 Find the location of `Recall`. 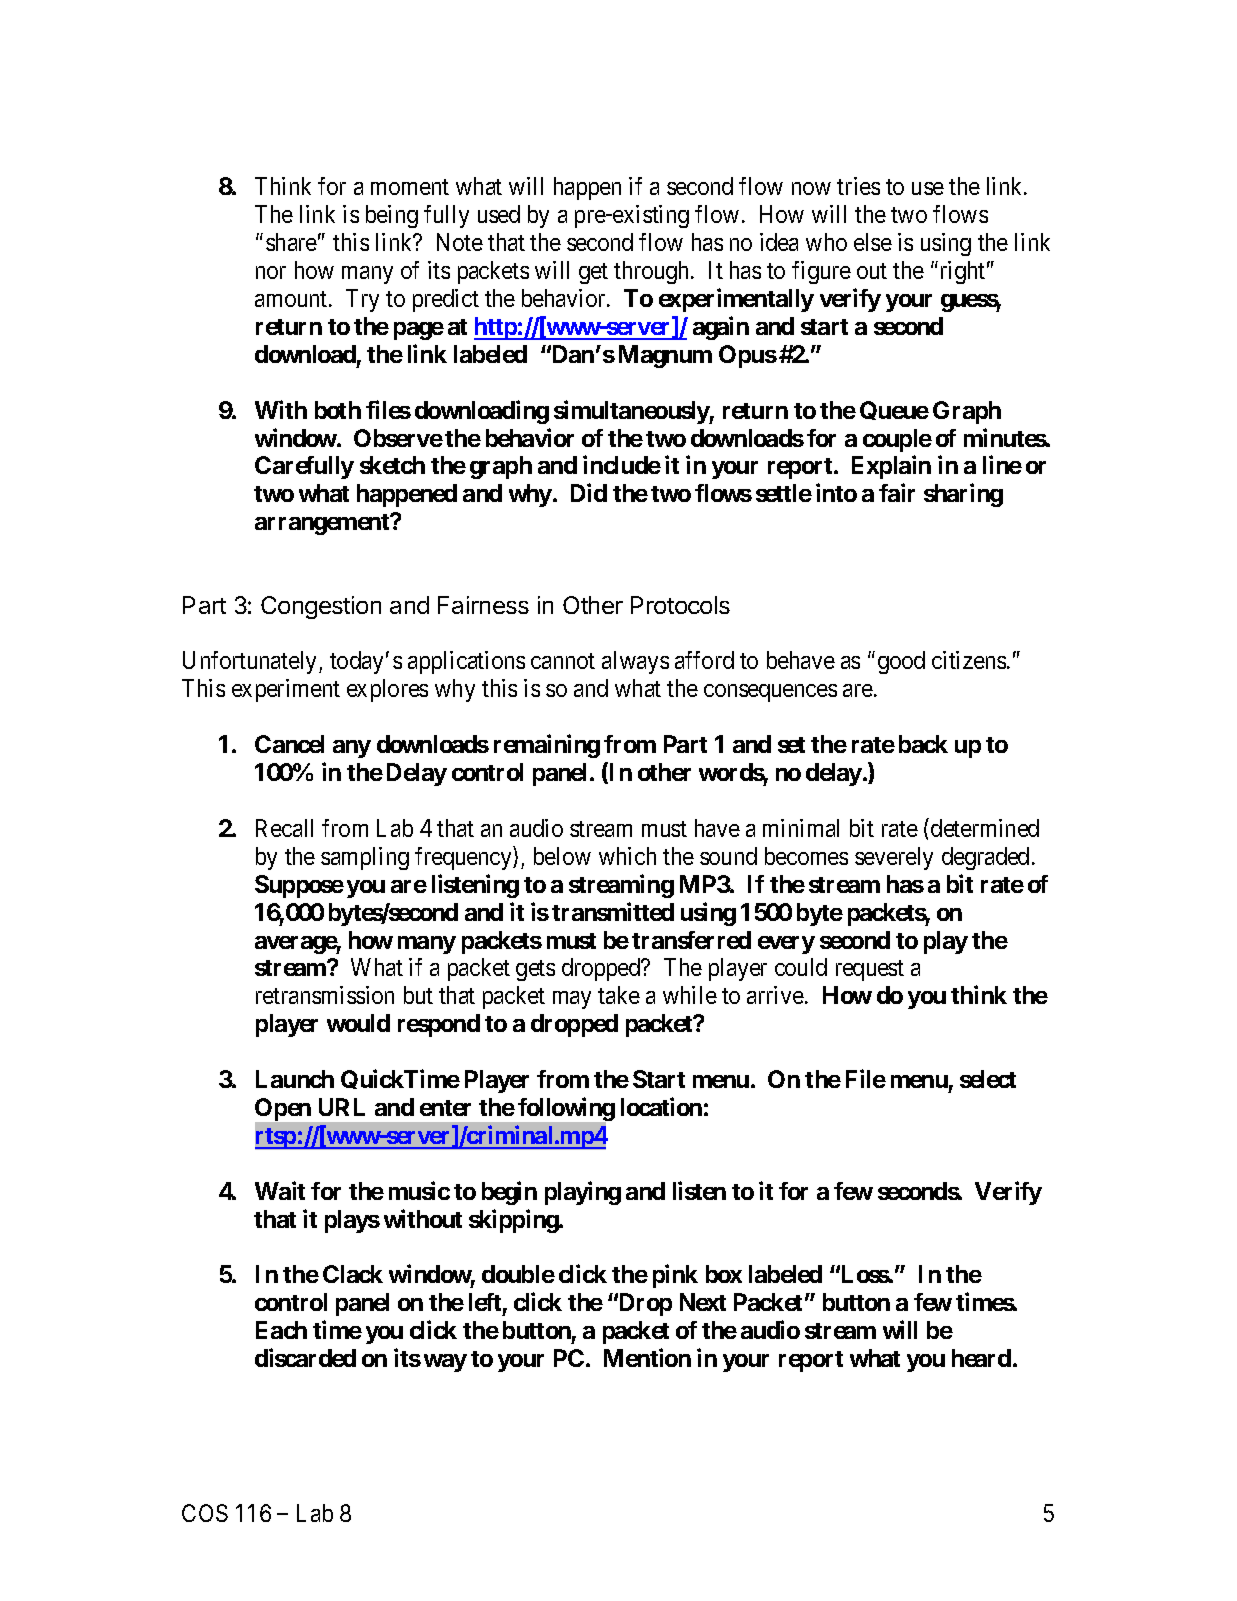

Recall is located at coordinates (284, 828).
